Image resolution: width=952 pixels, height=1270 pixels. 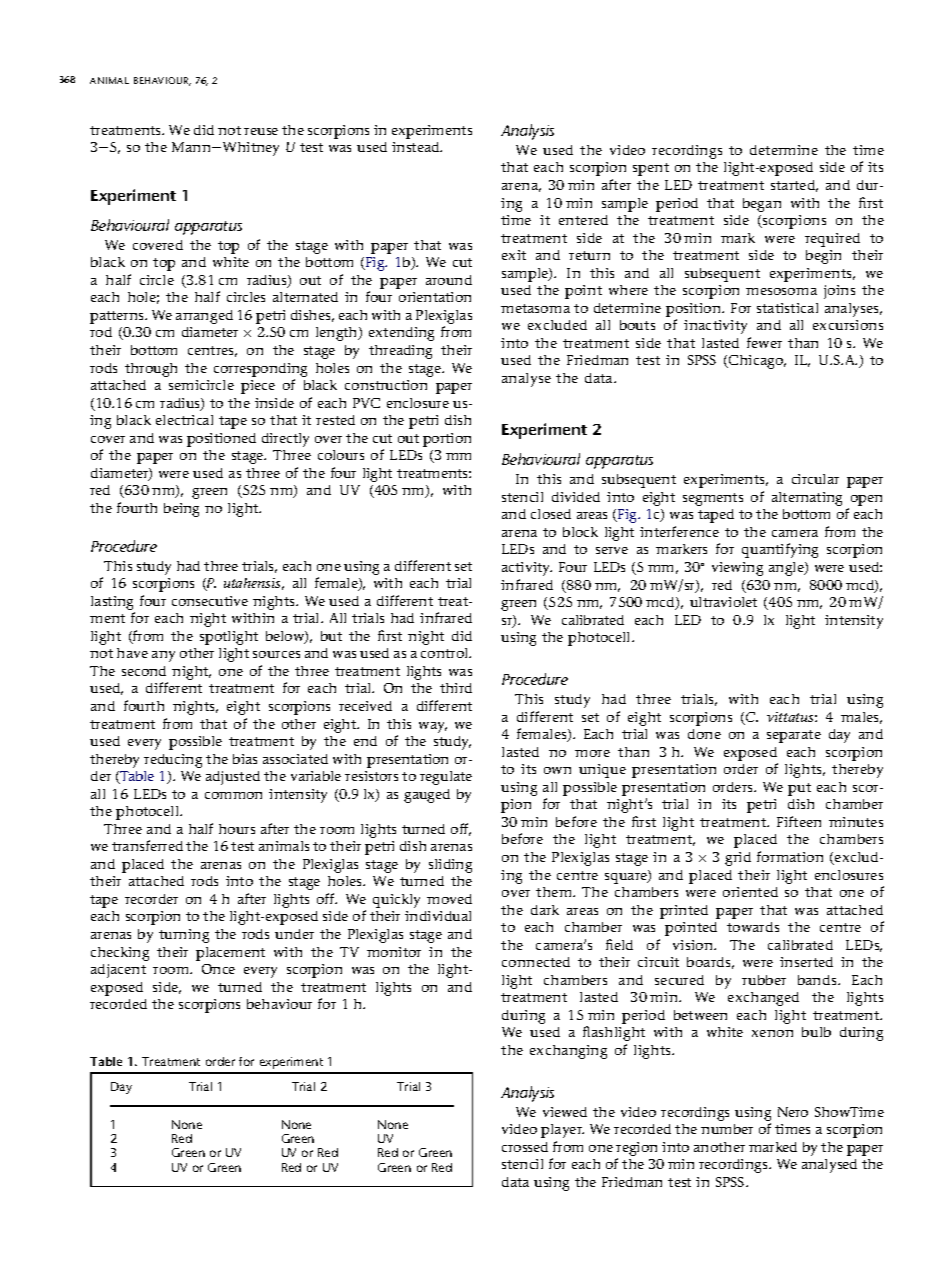 What do you see at coordinates (446, 653) in the screenshot?
I see `control` at bounding box center [446, 653].
